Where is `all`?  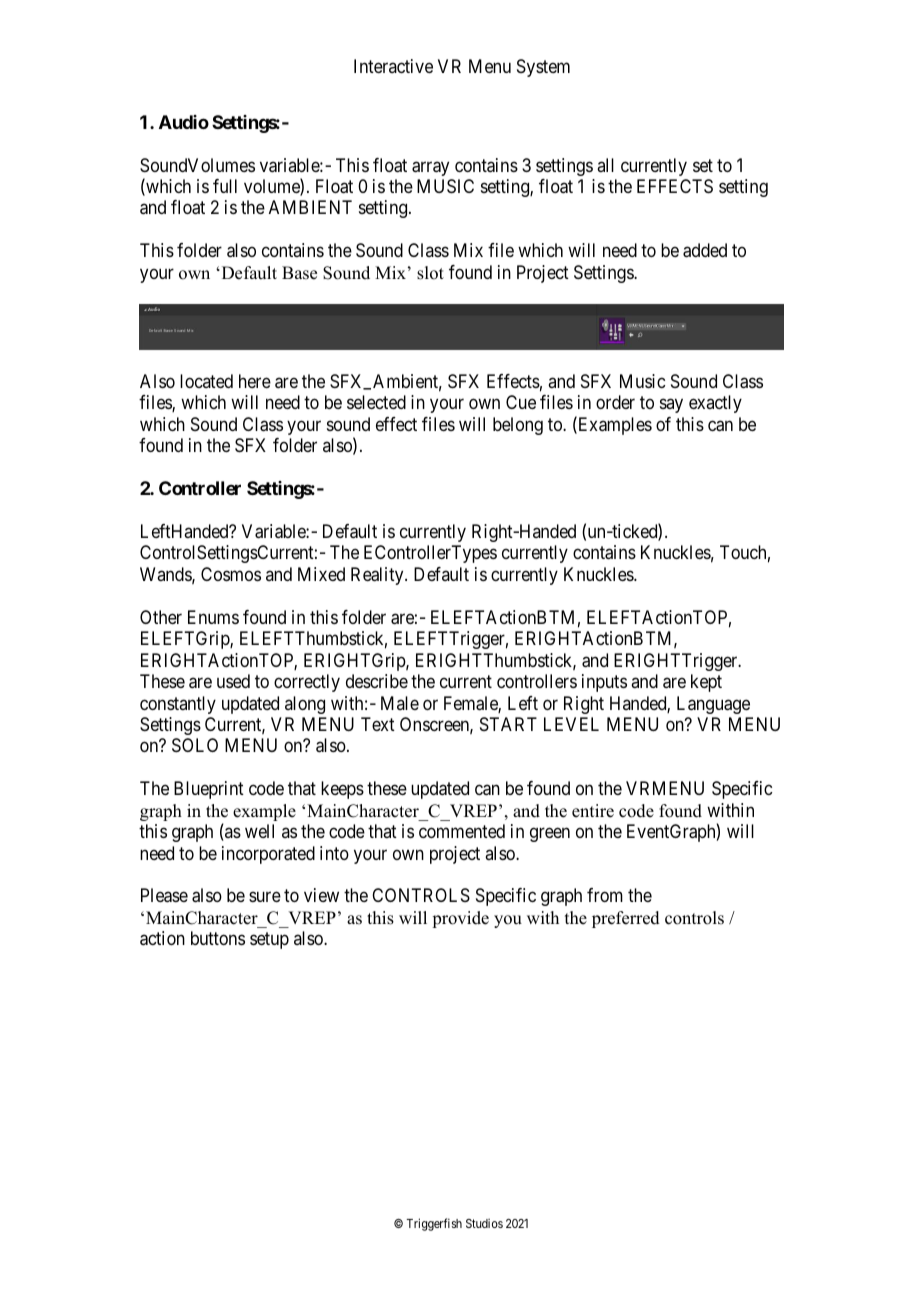 all is located at coordinates (605, 165).
